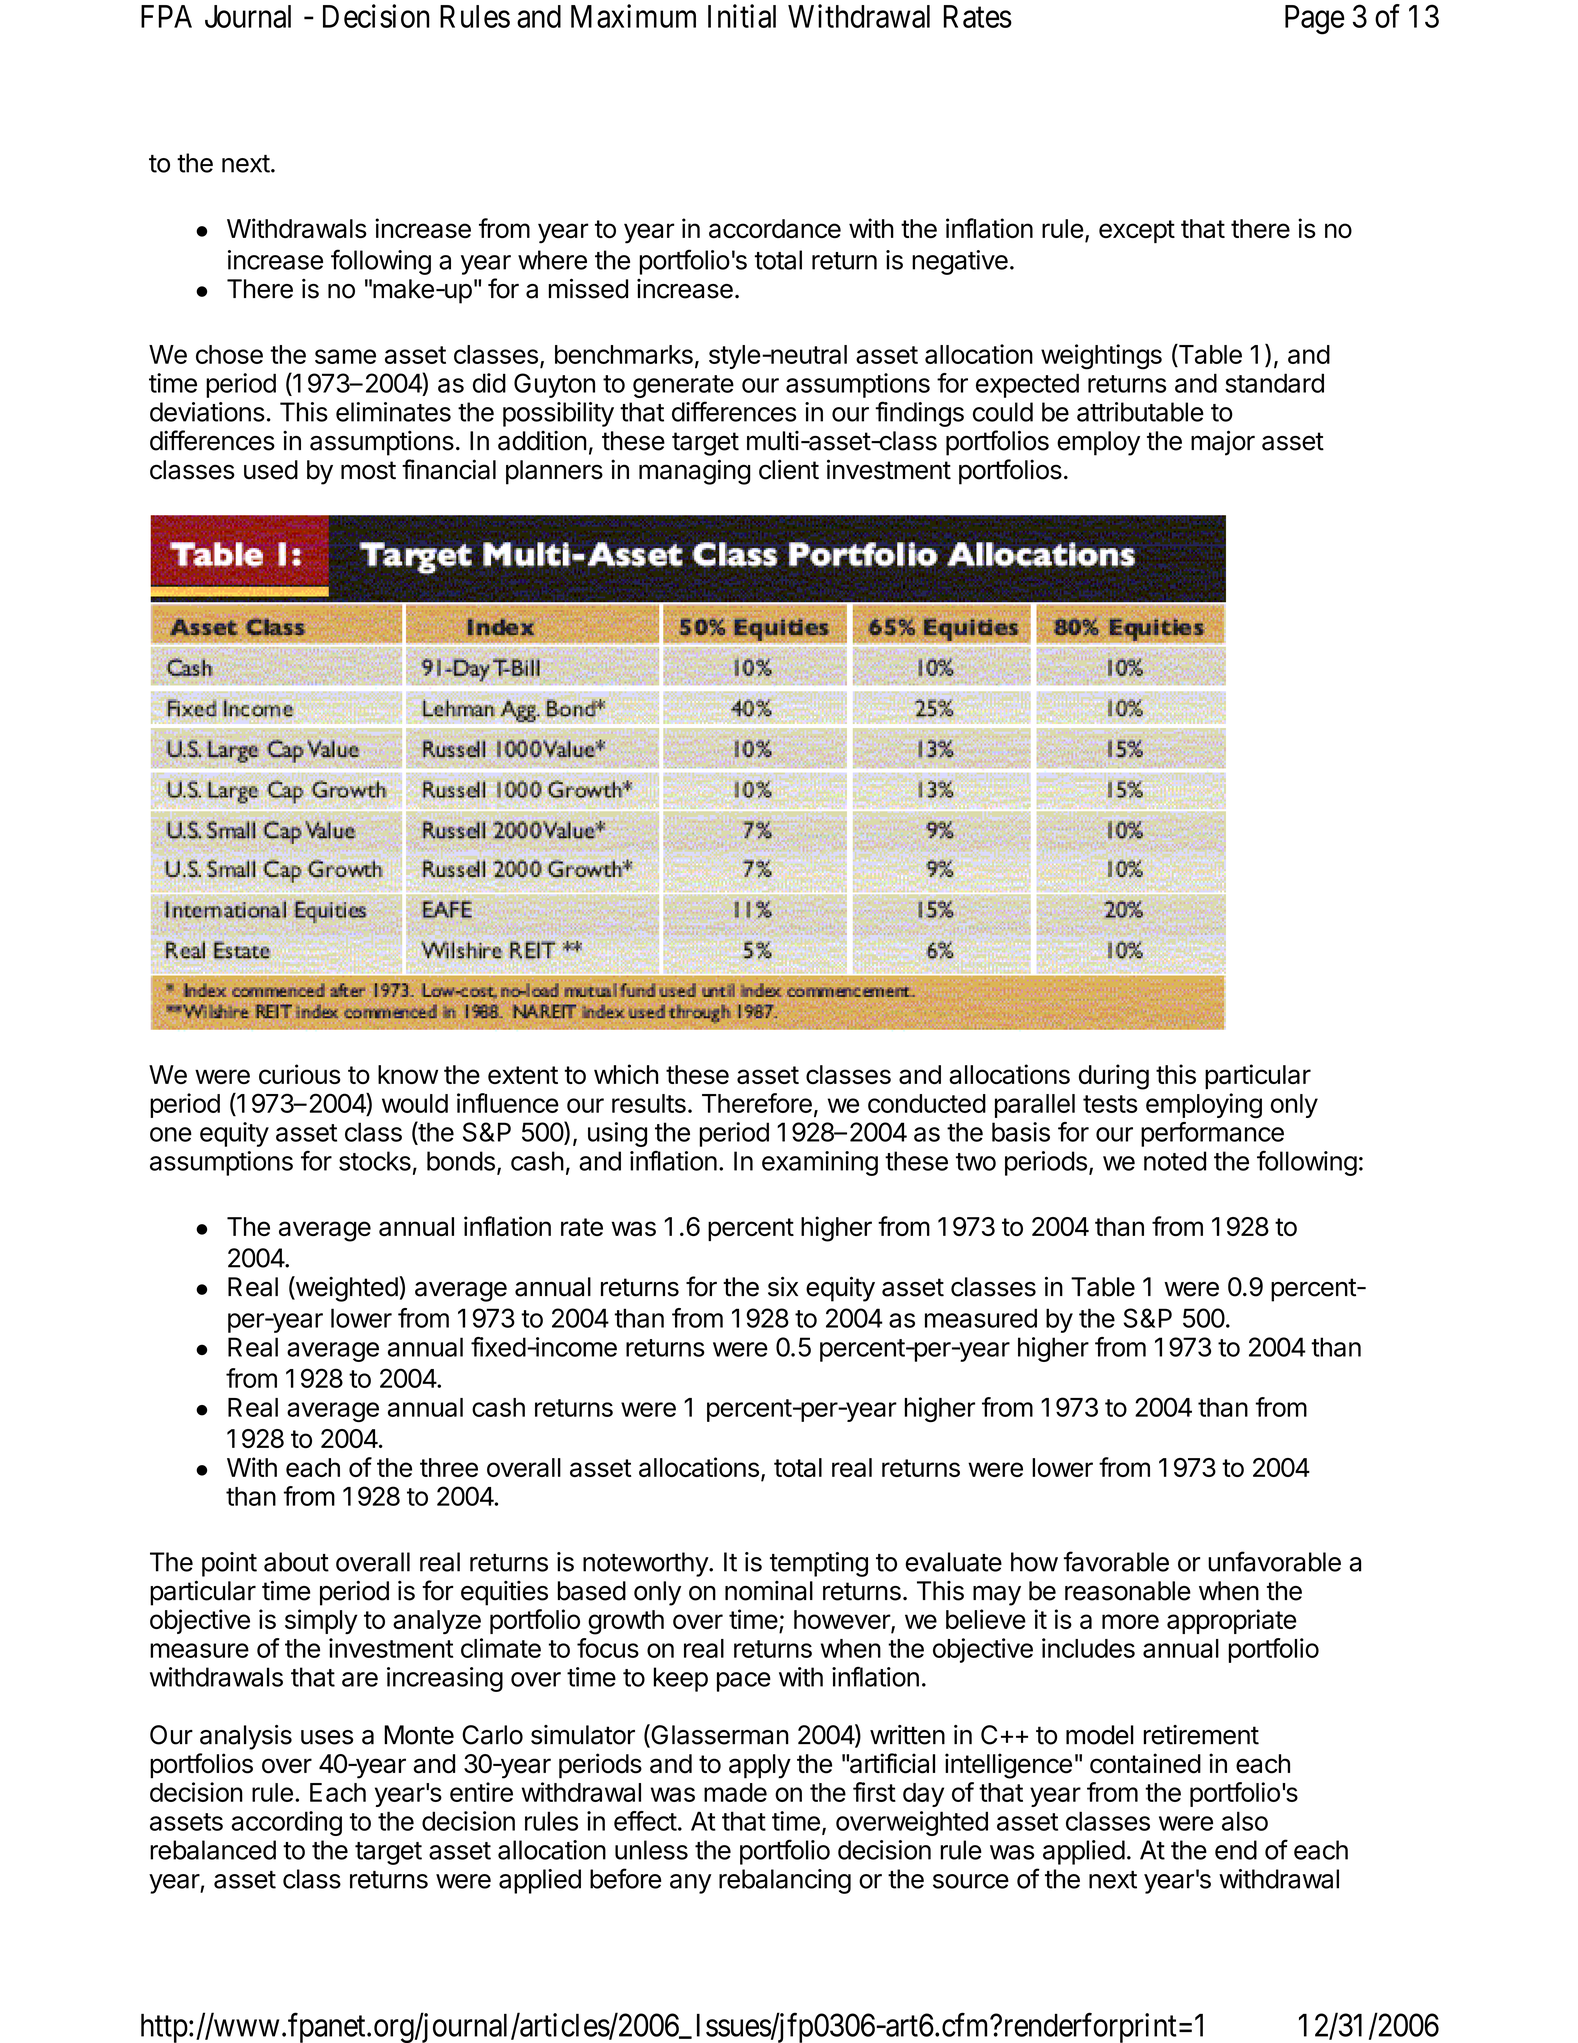  Describe the element at coordinates (1245, 1821) in the screenshot. I see `also` at that location.
